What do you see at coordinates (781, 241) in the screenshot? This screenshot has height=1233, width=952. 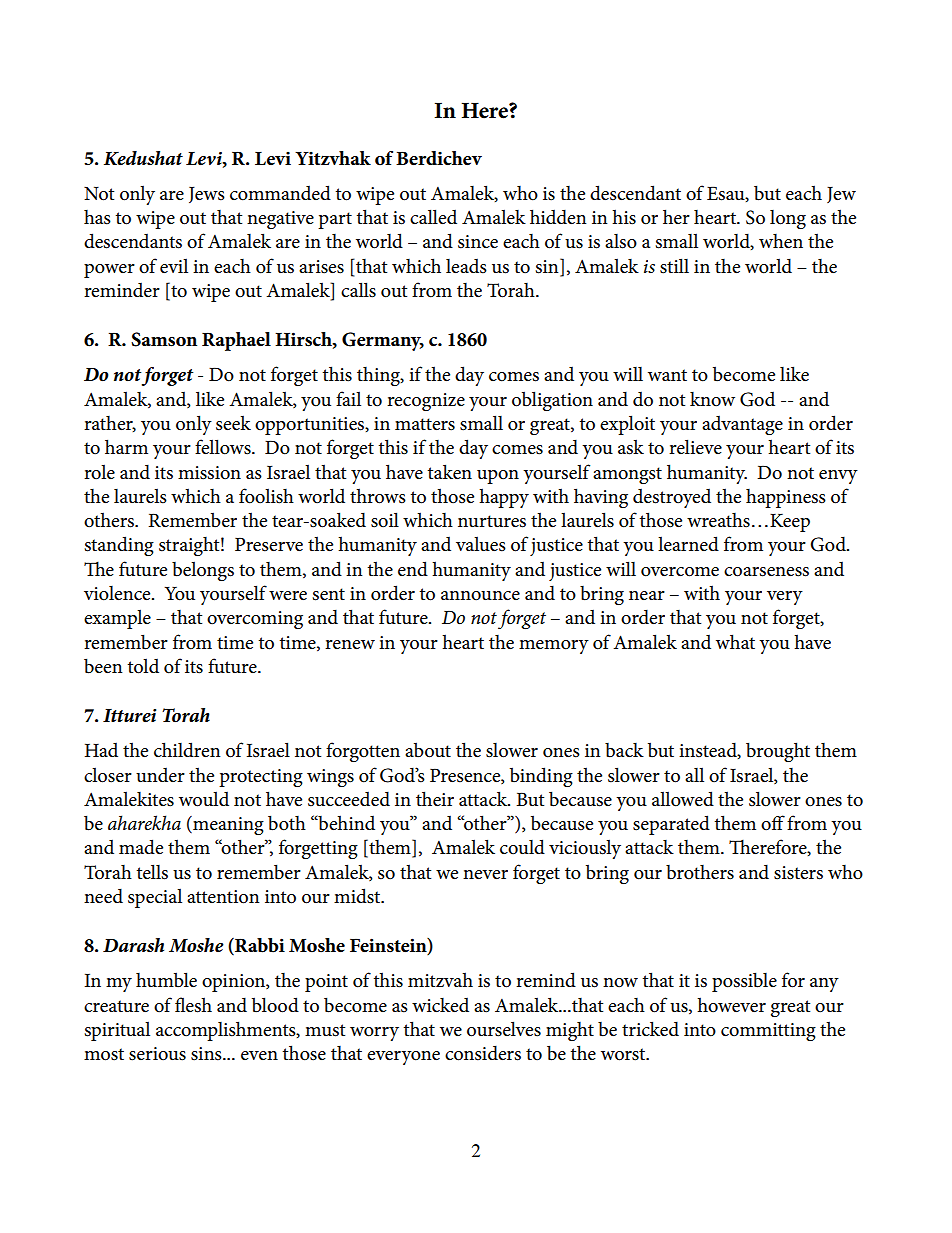 I see `when` at bounding box center [781, 241].
